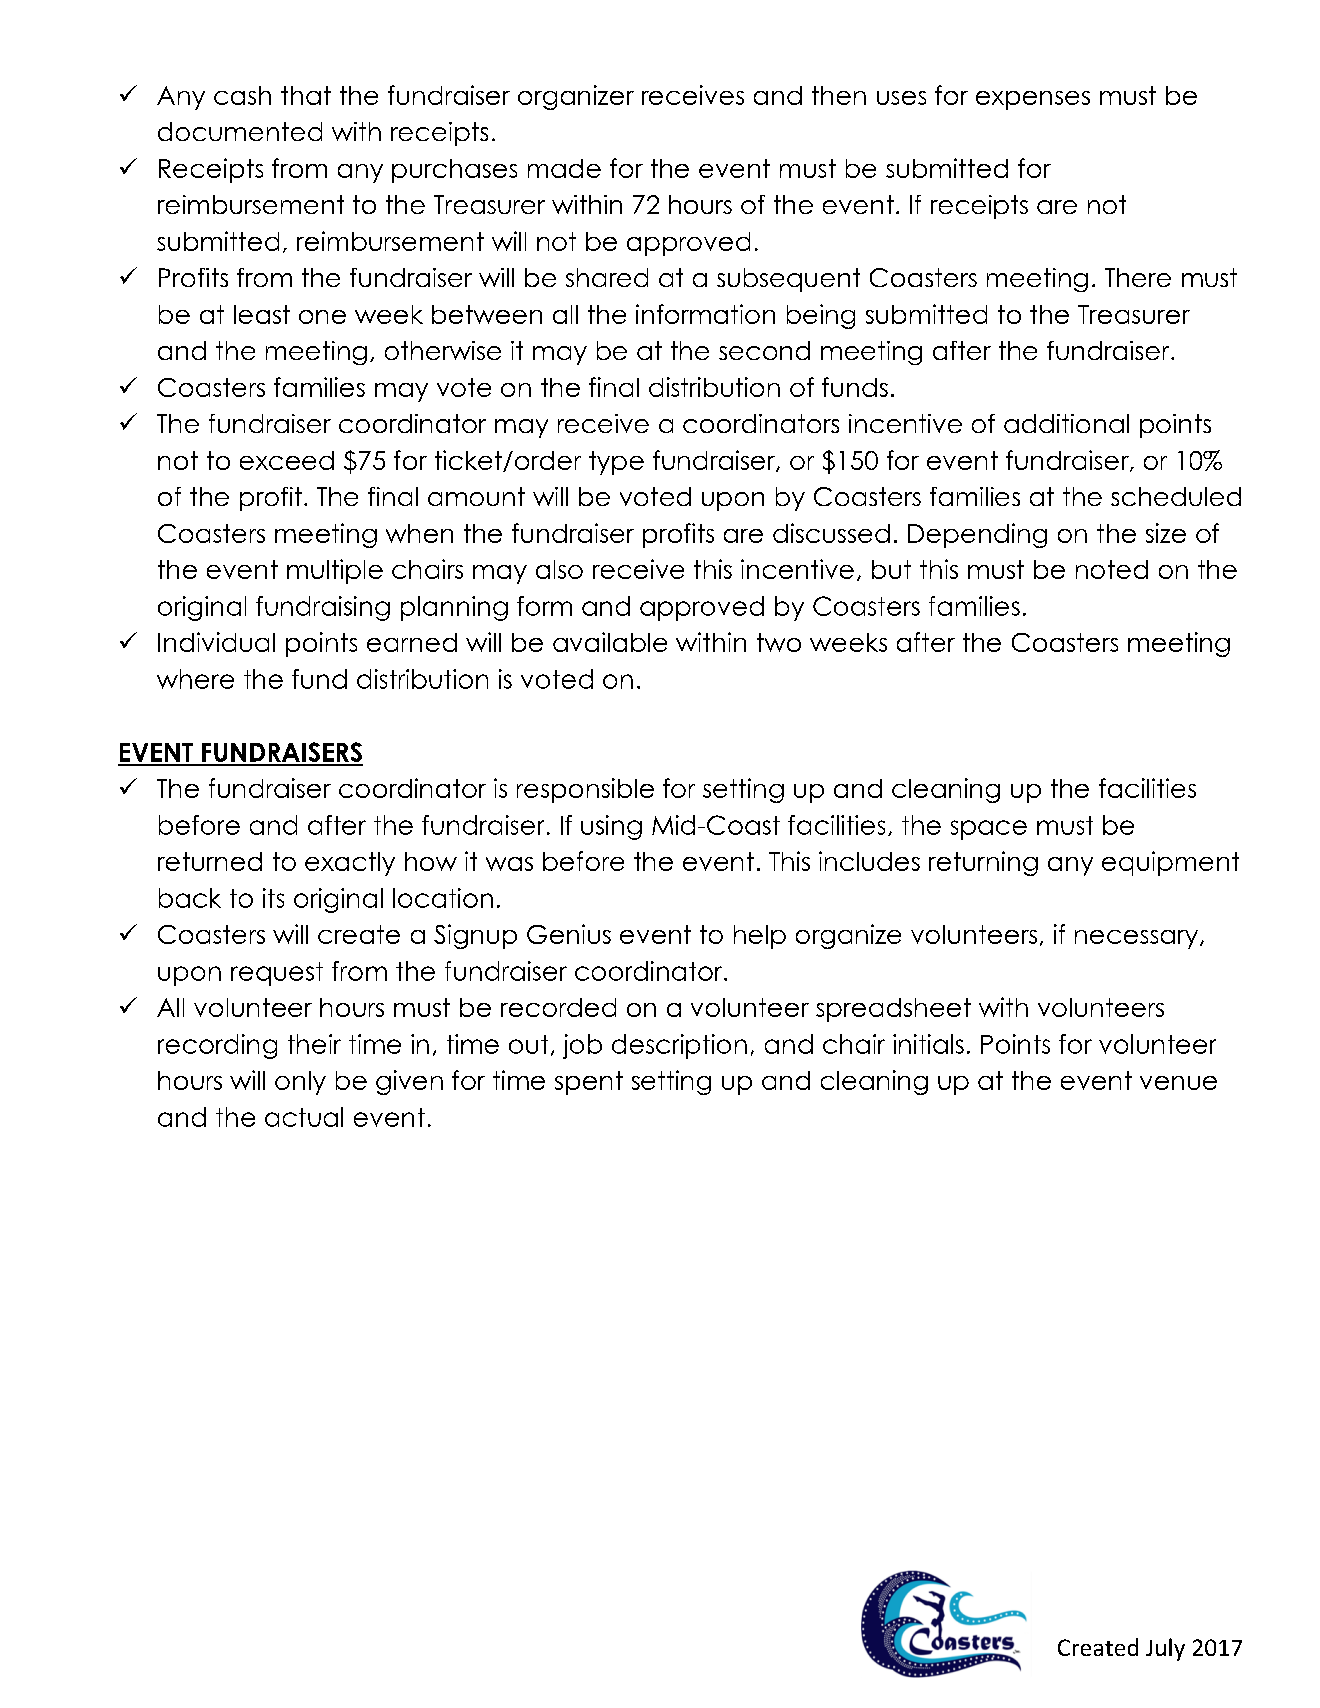  What do you see at coordinates (300, 1083) in the document?
I see `only` at bounding box center [300, 1083].
